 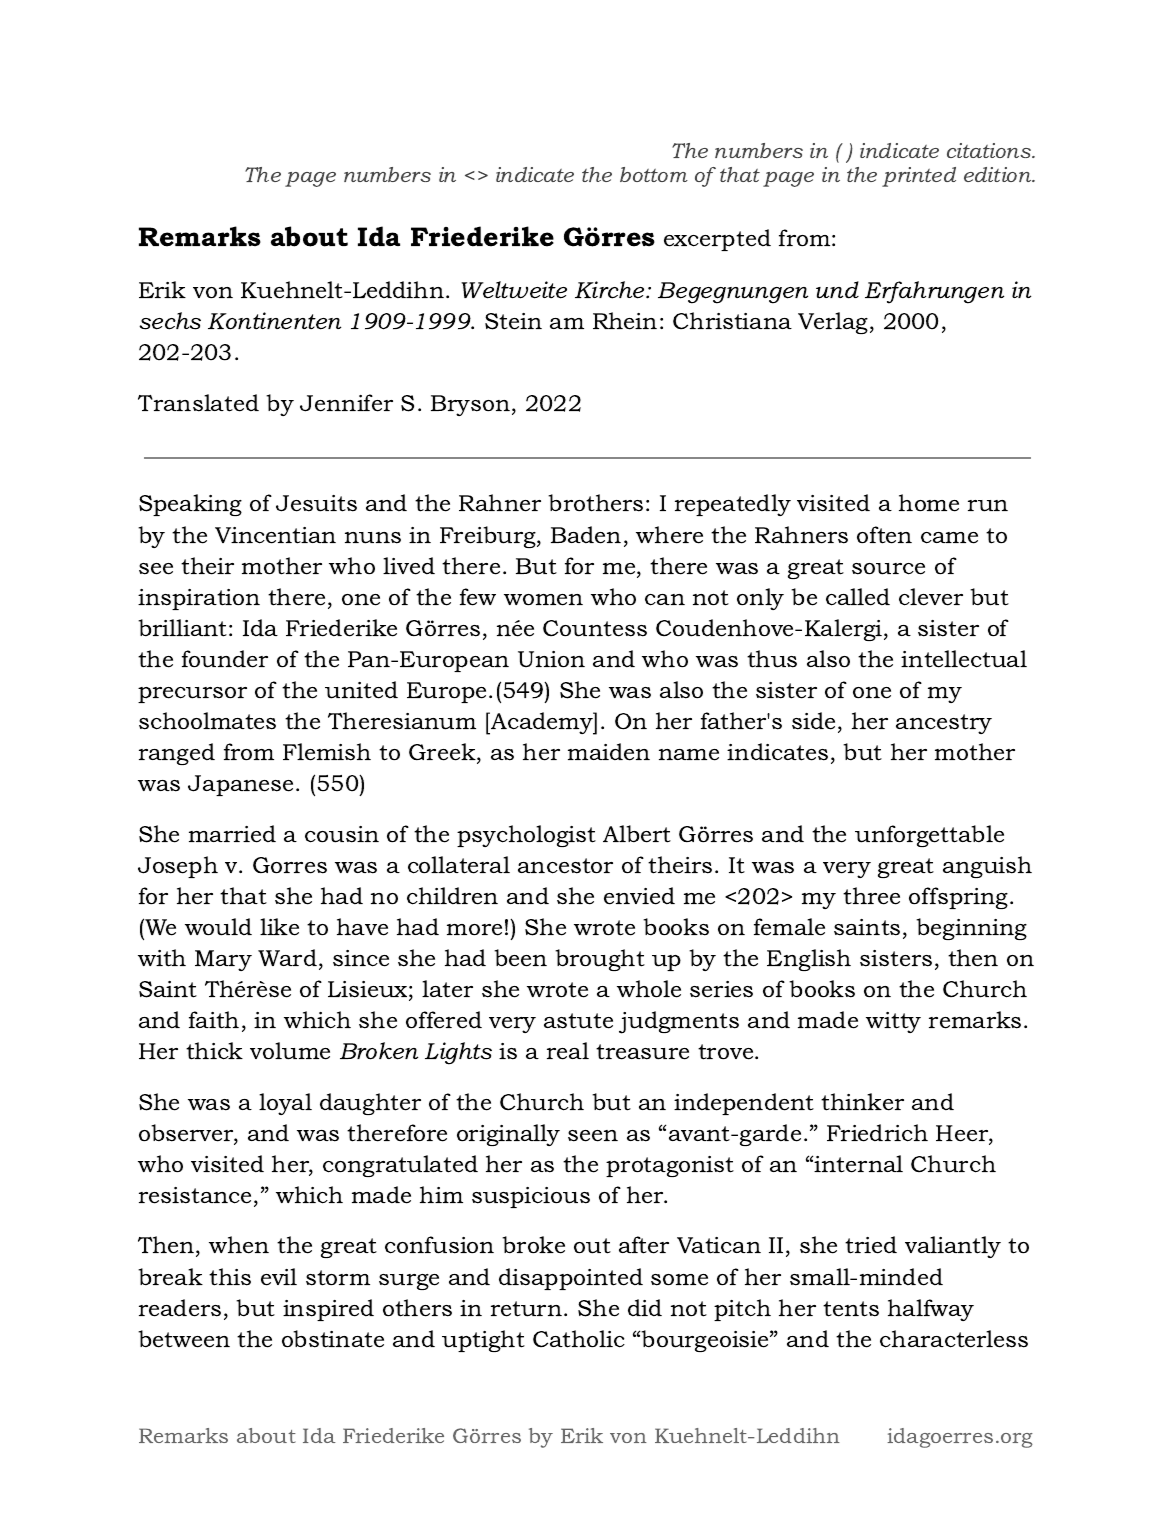 I want to click on printed, so click(x=919, y=177).
